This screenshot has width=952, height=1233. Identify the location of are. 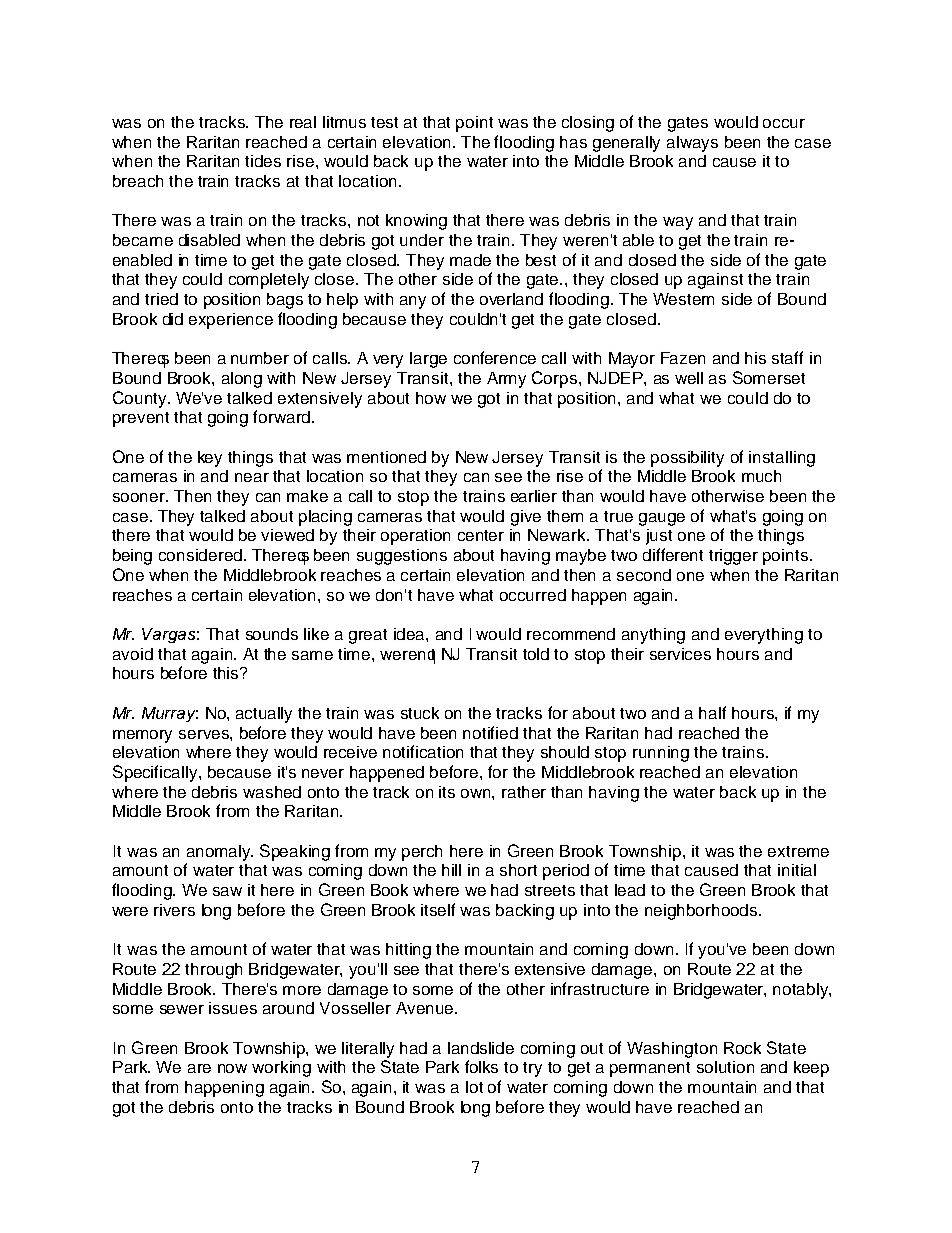
(199, 1068).
